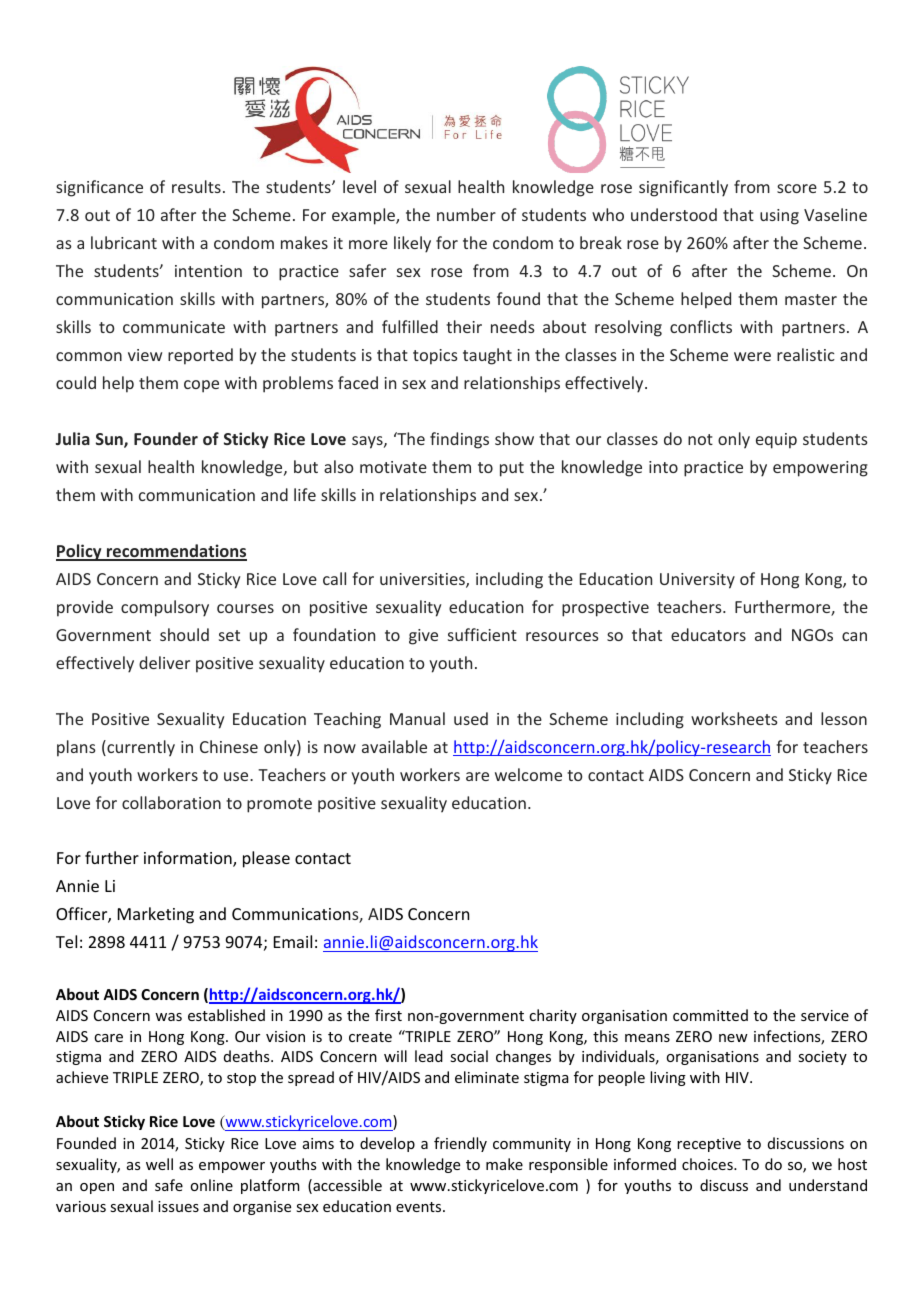 This page has width=924, height=1308. Describe the element at coordinates (734, 718) in the page. I see `worksheets` at that location.
